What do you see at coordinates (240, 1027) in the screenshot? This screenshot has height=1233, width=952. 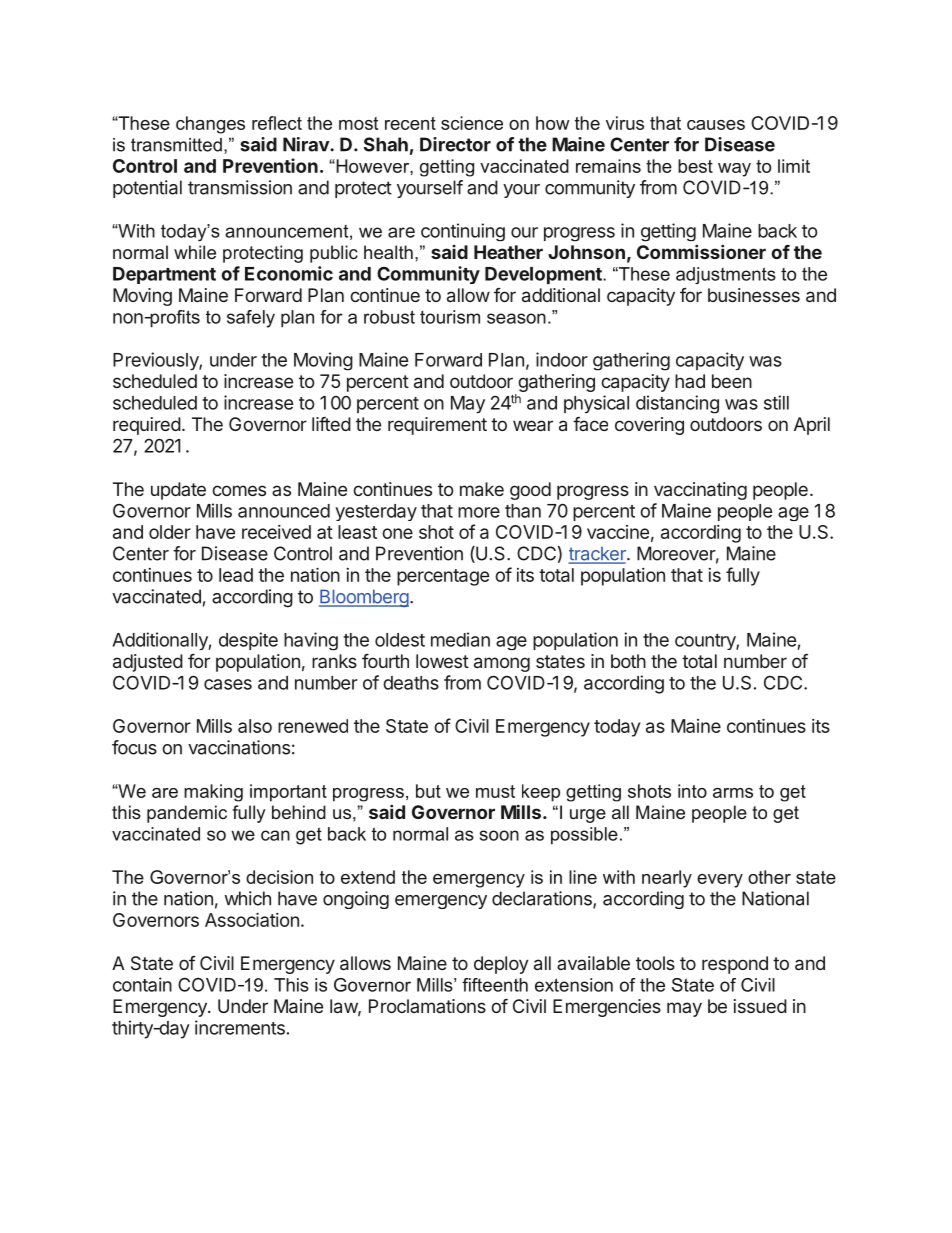 I see `increments` at bounding box center [240, 1027].
